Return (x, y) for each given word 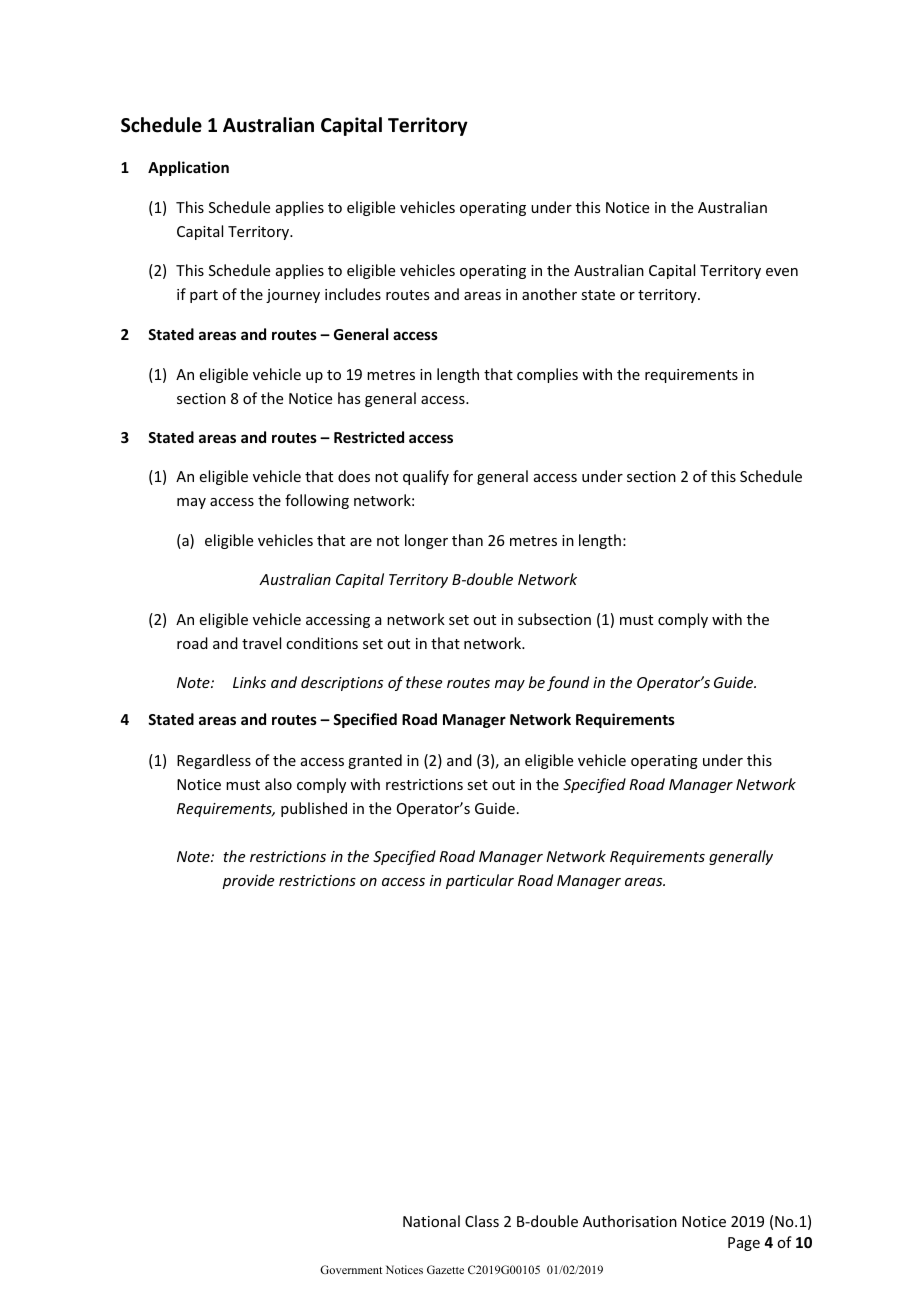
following (317, 501)
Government (351, 1269)
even (782, 272)
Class (482, 1221)
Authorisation (630, 1221)
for (463, 476)
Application (188, 168)
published (314, 809)
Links (249, 682)
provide (248, 881)
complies (547, 375)
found (568, 683)
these (424, 682)
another (549, 294)
